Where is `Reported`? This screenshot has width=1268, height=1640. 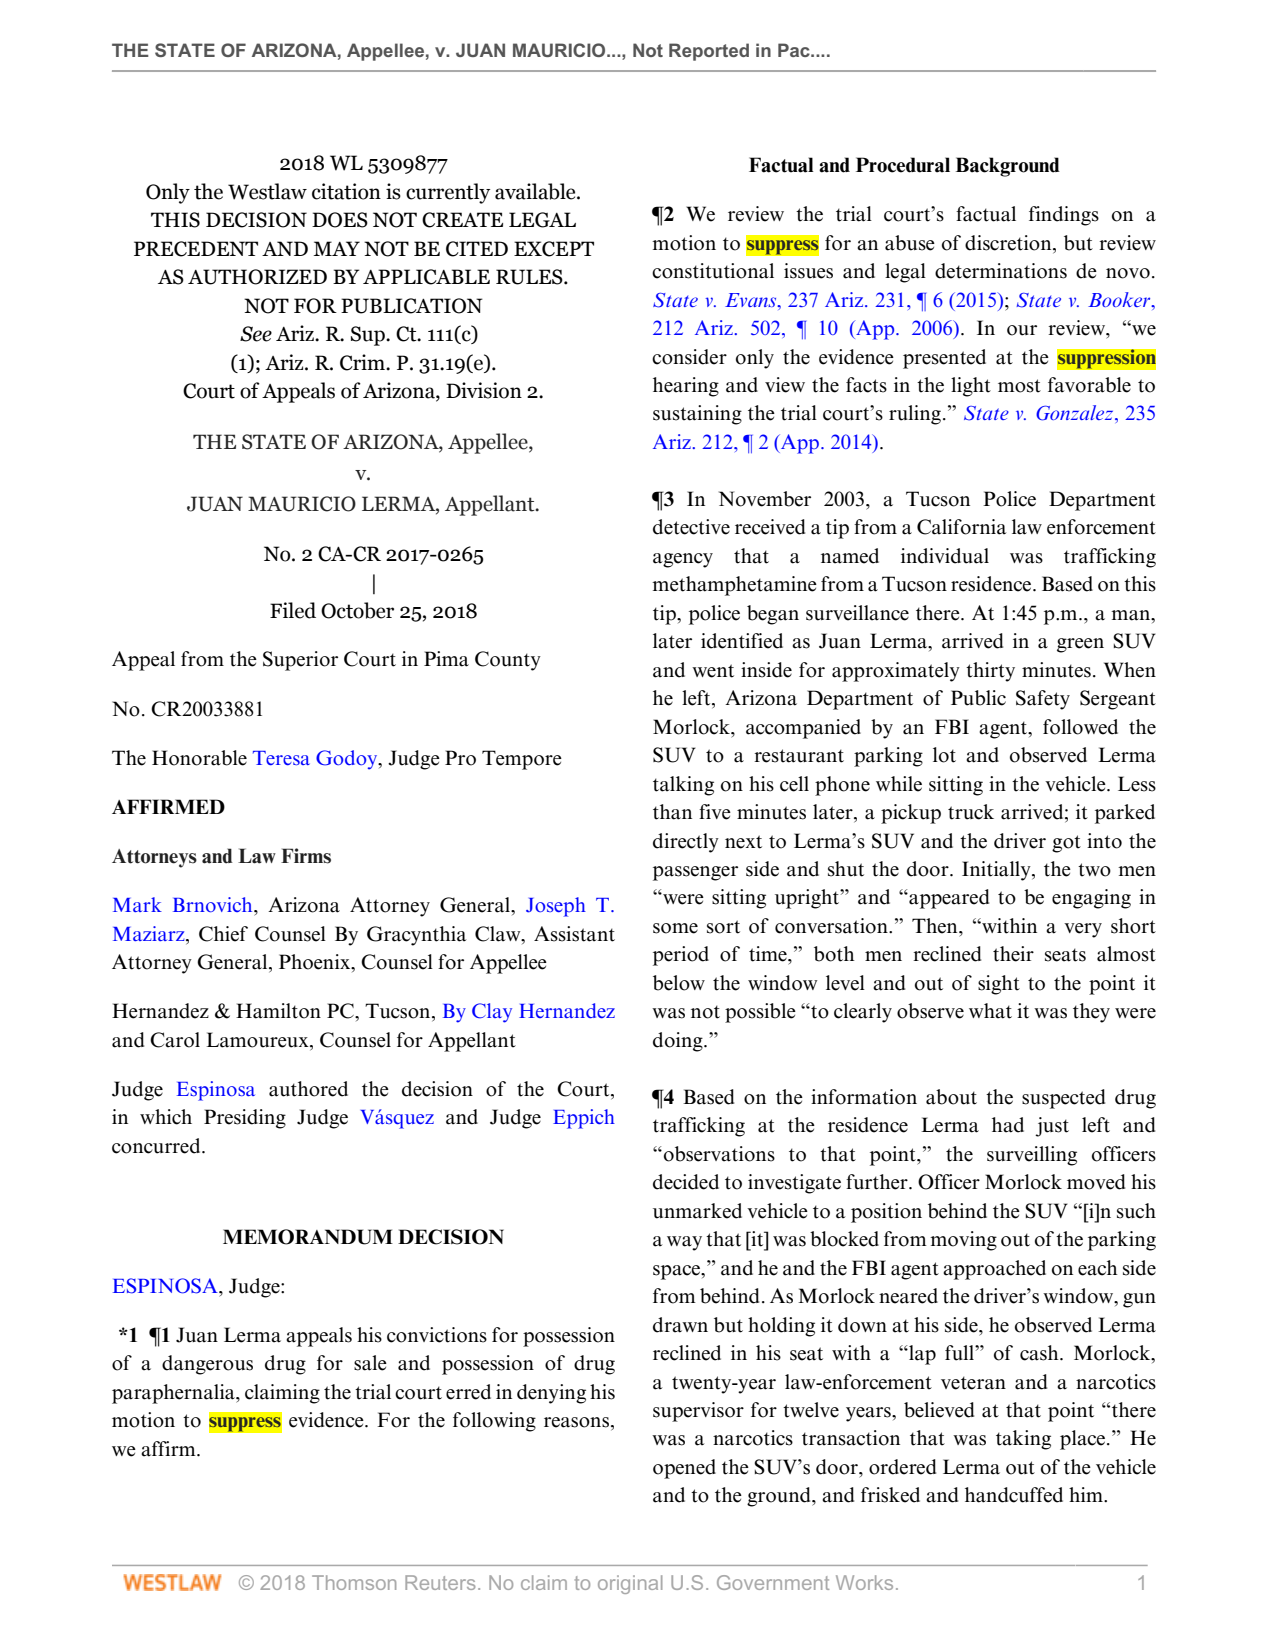
Reported is located at coordinates (709, 52).
